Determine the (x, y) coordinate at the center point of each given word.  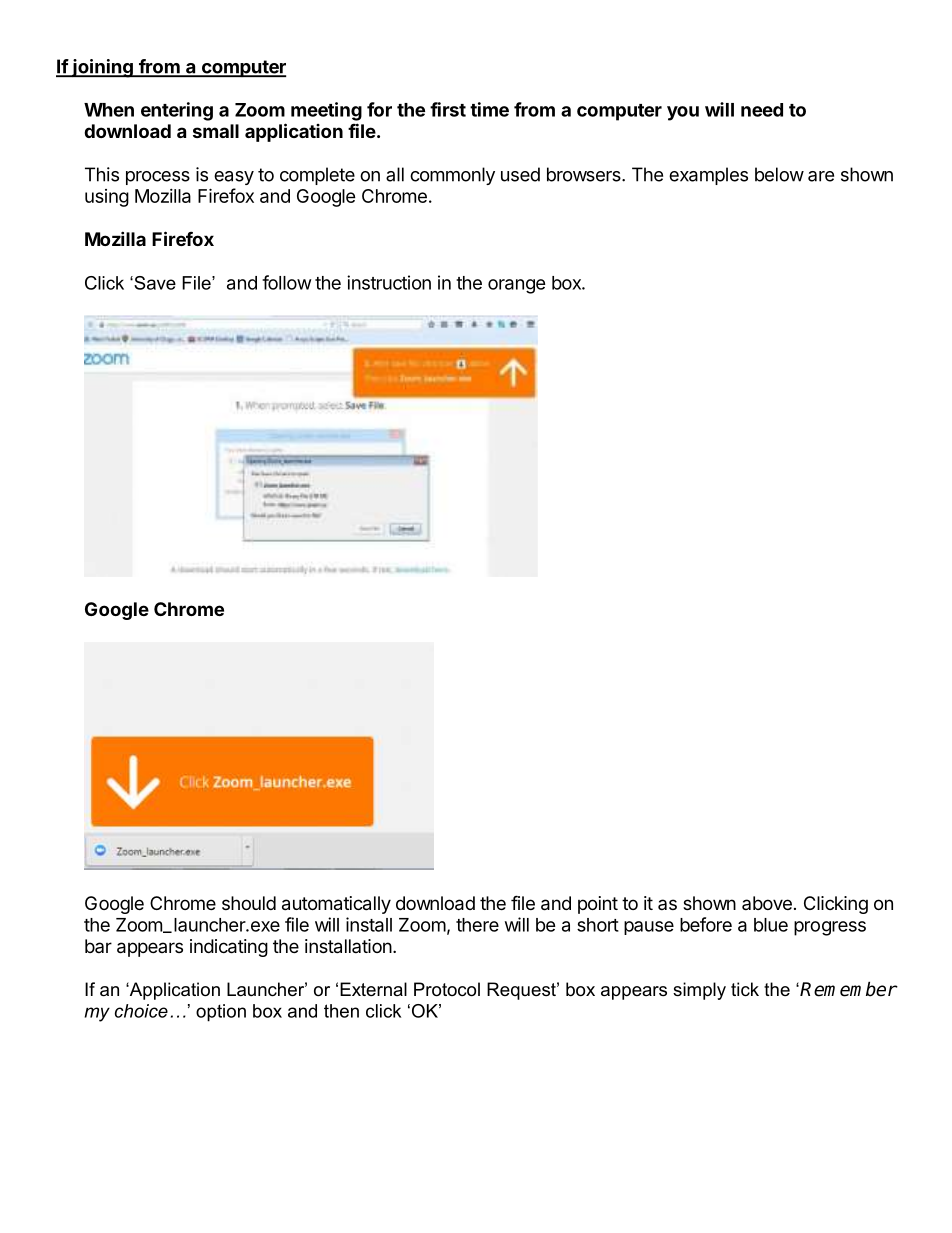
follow (287, 282)
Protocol (447, 989)
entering (177, 111)
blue (771, 925)
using (107, 198)
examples (708, 176)
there (477, 925)
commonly (452, 176)
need (762, 110)
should (249, 903)
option (221, 1013)
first (448, 109)
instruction (389, 282)
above (767, 903)
